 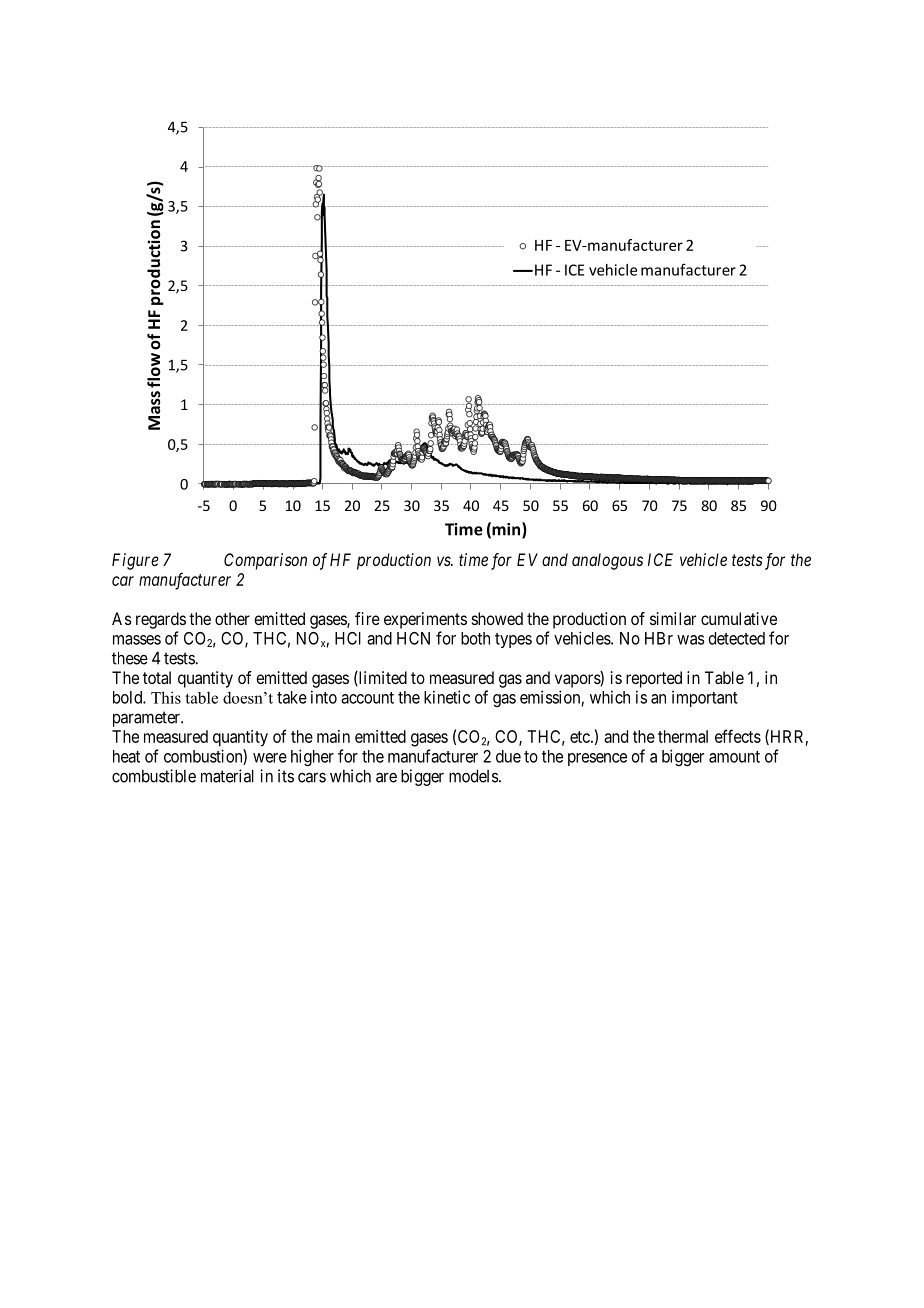 I want to click on Comparison, so click(x=265, y=561).
